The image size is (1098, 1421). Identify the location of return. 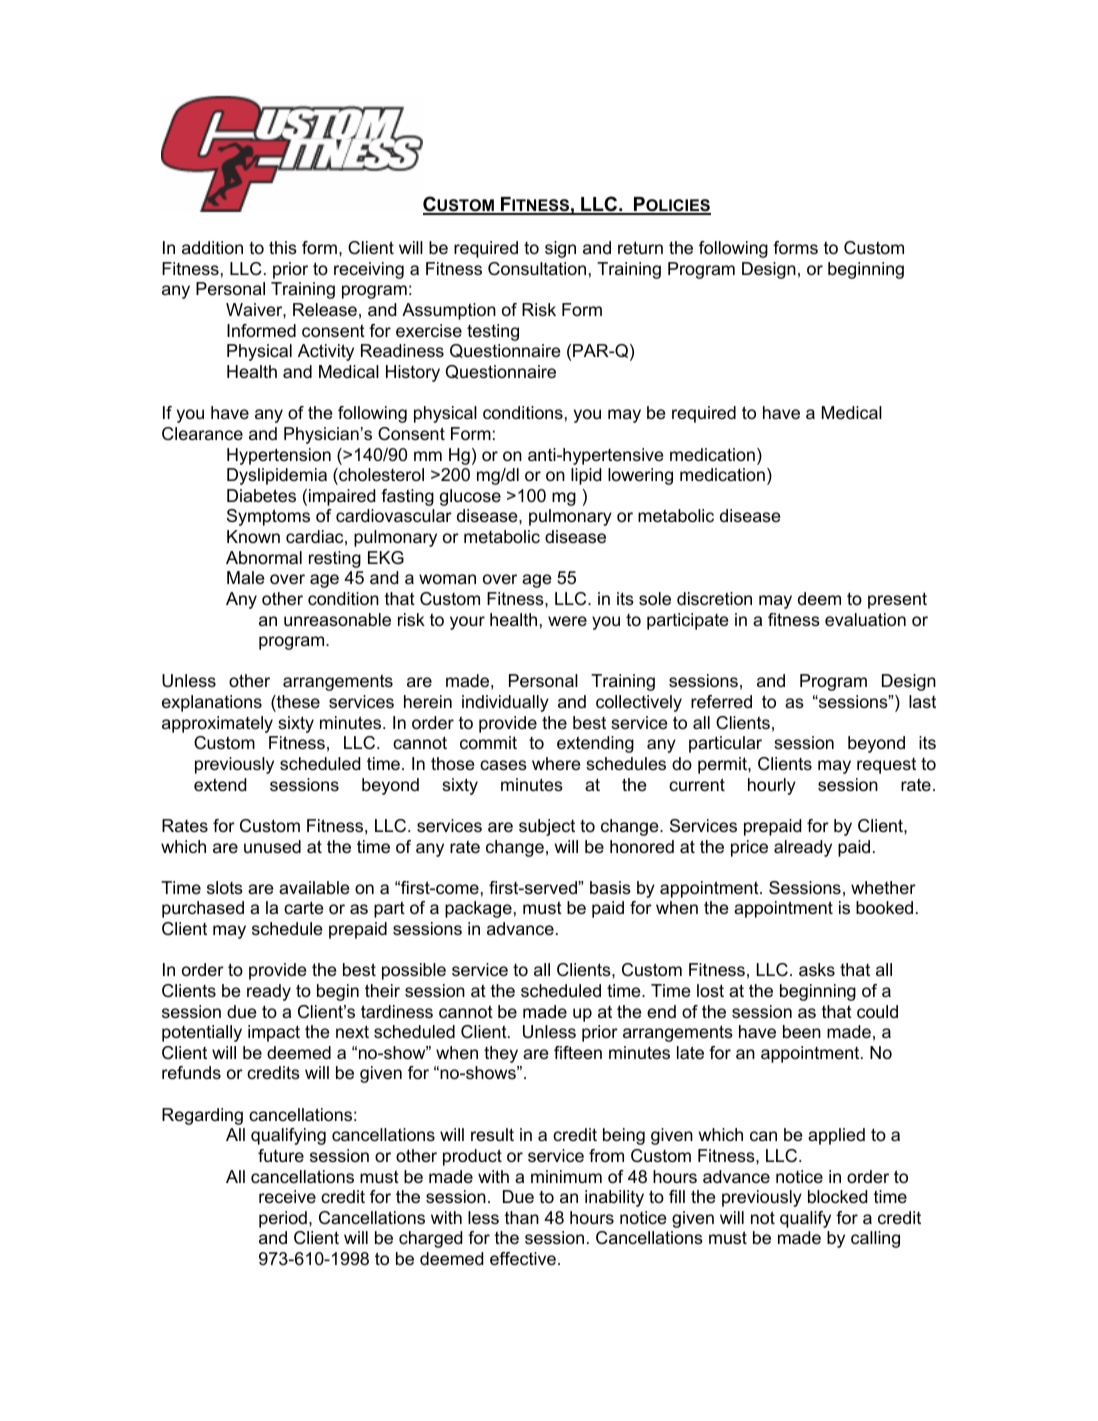
(640, 247).
